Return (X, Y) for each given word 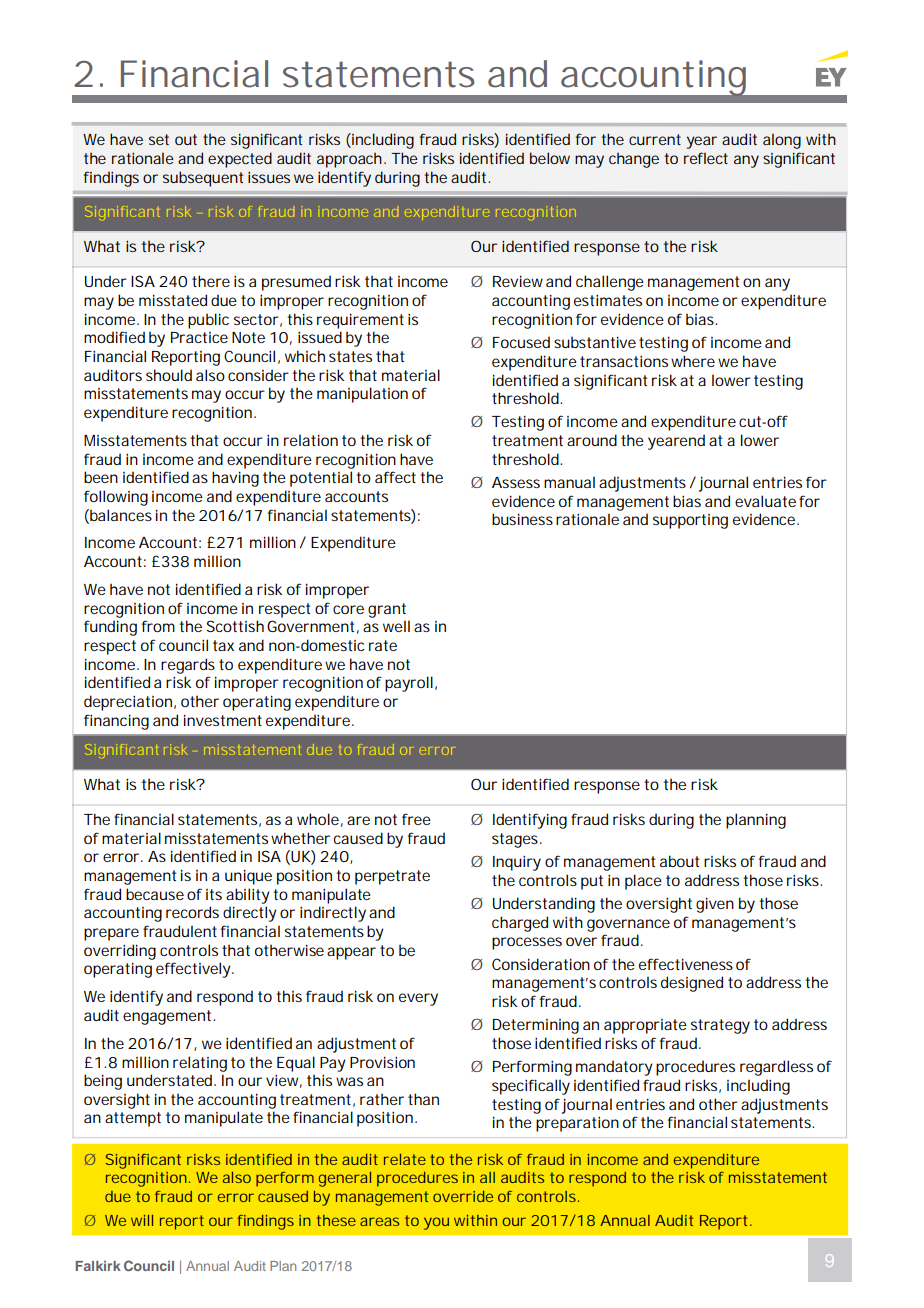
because (155, 894)
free (416, 819)
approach (351, 160)
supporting (690, 521)
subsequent (203, 179)
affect (395, 477)
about (679, 861)
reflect (706, 158)
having (235, 479)
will (142, 1220)
